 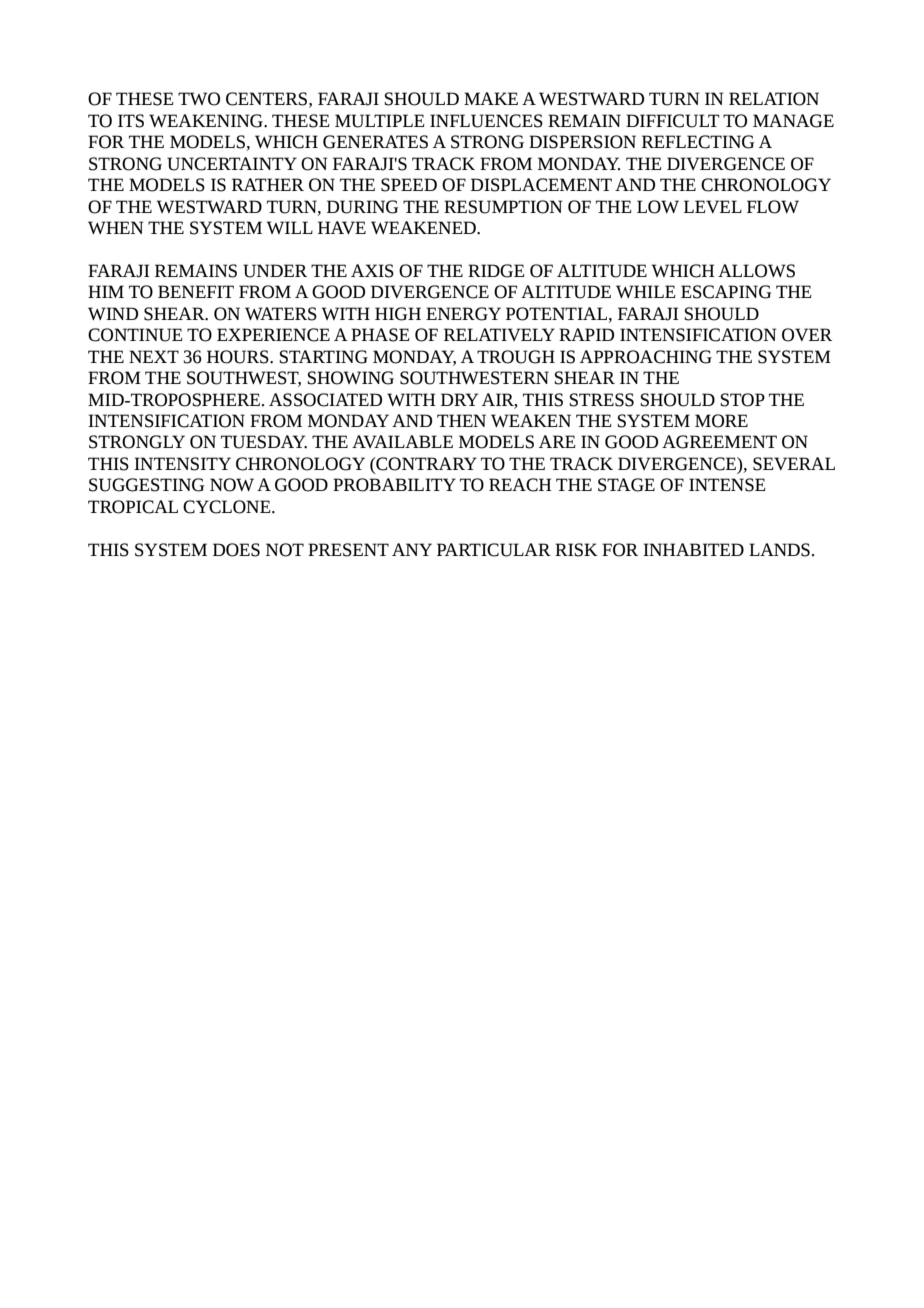 What do you see at coordinates (494, 550) in the image?
I see `PARTICULAR` at bounding box center [494, 550].
